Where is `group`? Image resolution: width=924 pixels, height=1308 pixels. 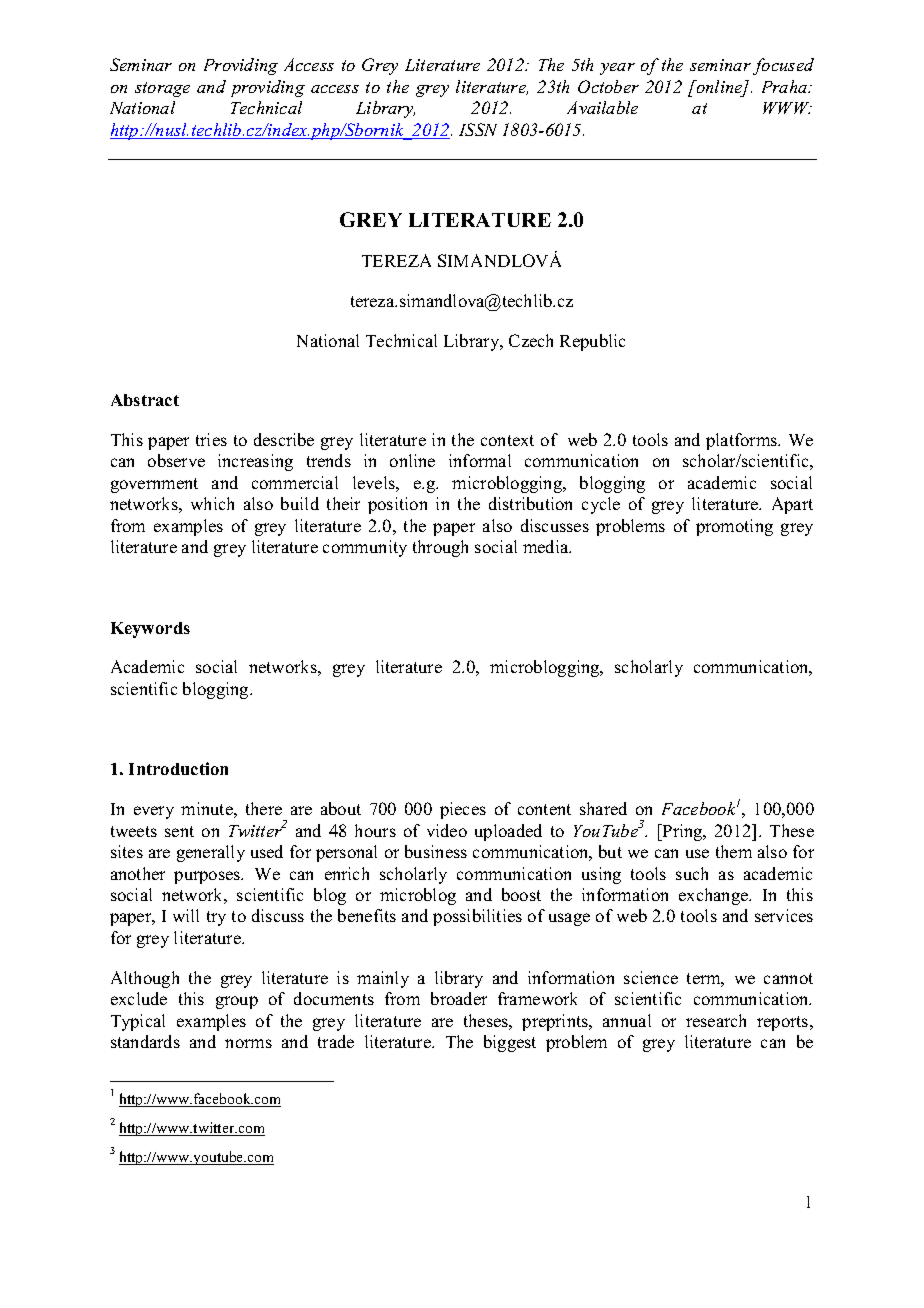 group is located at coordinates (237, 1002).
